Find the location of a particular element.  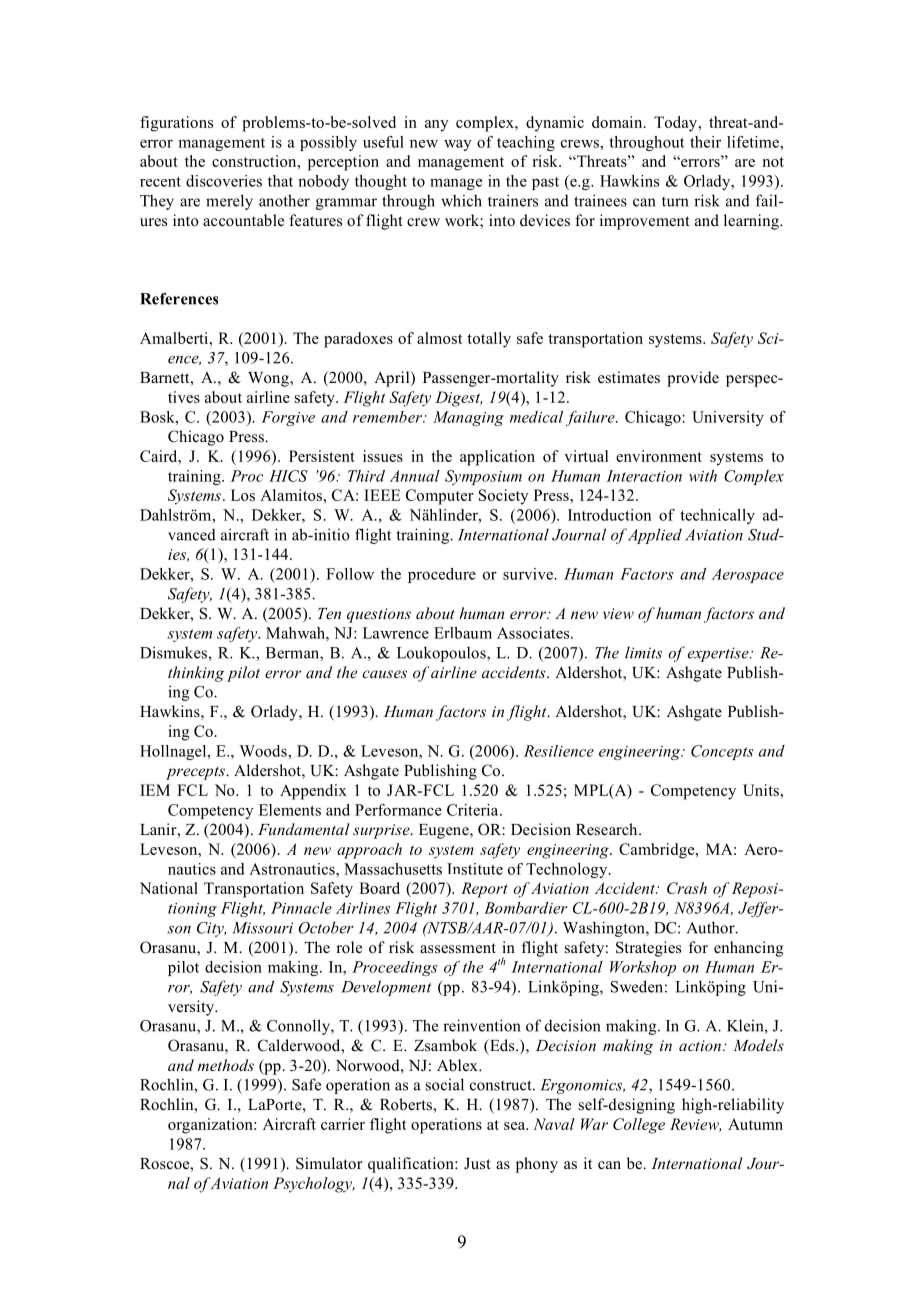

Woods is located at coordinates (264, 751).
